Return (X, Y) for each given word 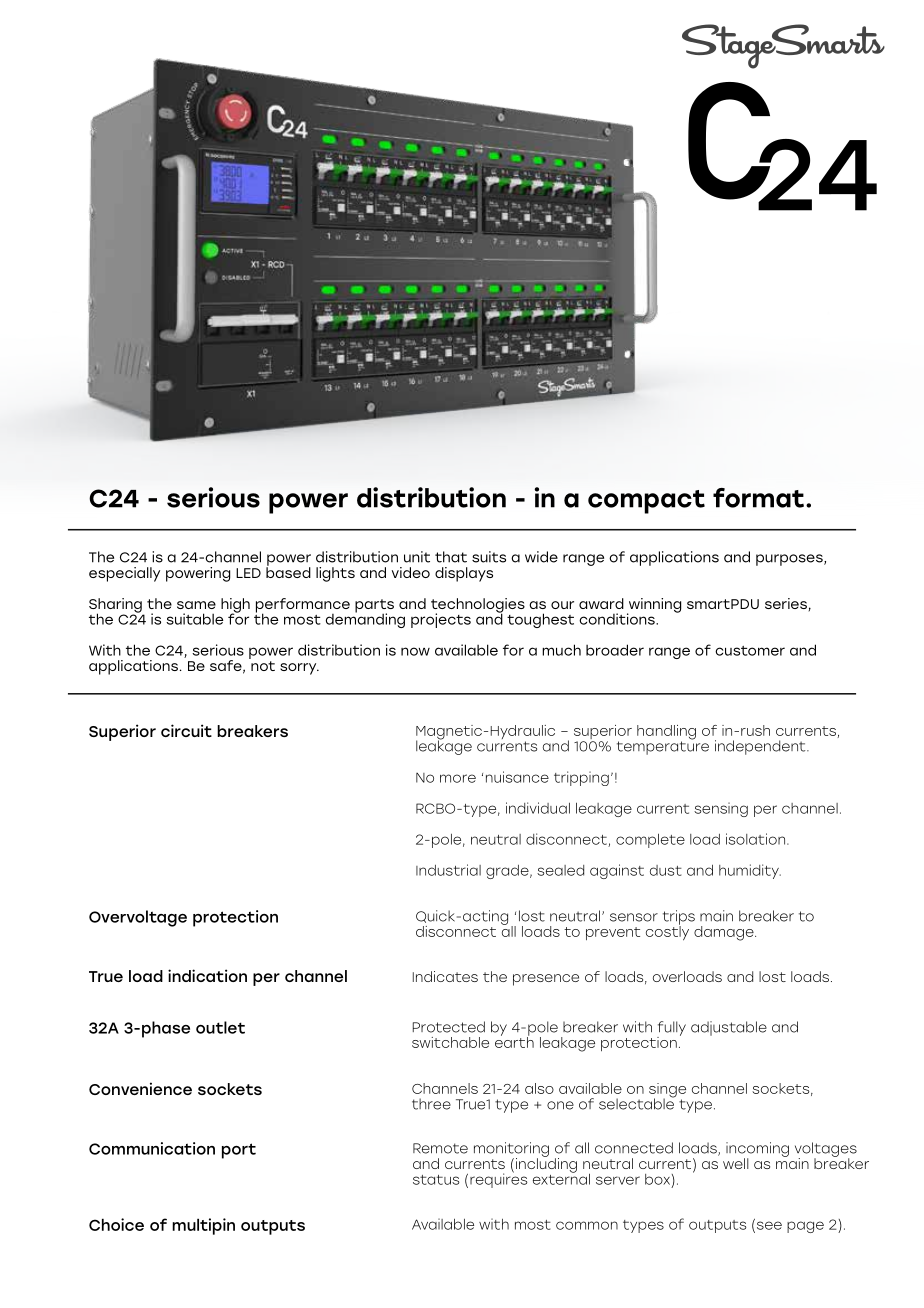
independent (761, 747)
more (458, 778)
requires (498, 1179)
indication (207, 975)
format (758, 498)
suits (489, 557)
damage (725, 933)
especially (124, 574)
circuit (186, 730)
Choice (116, 1224)
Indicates (445, 976)
